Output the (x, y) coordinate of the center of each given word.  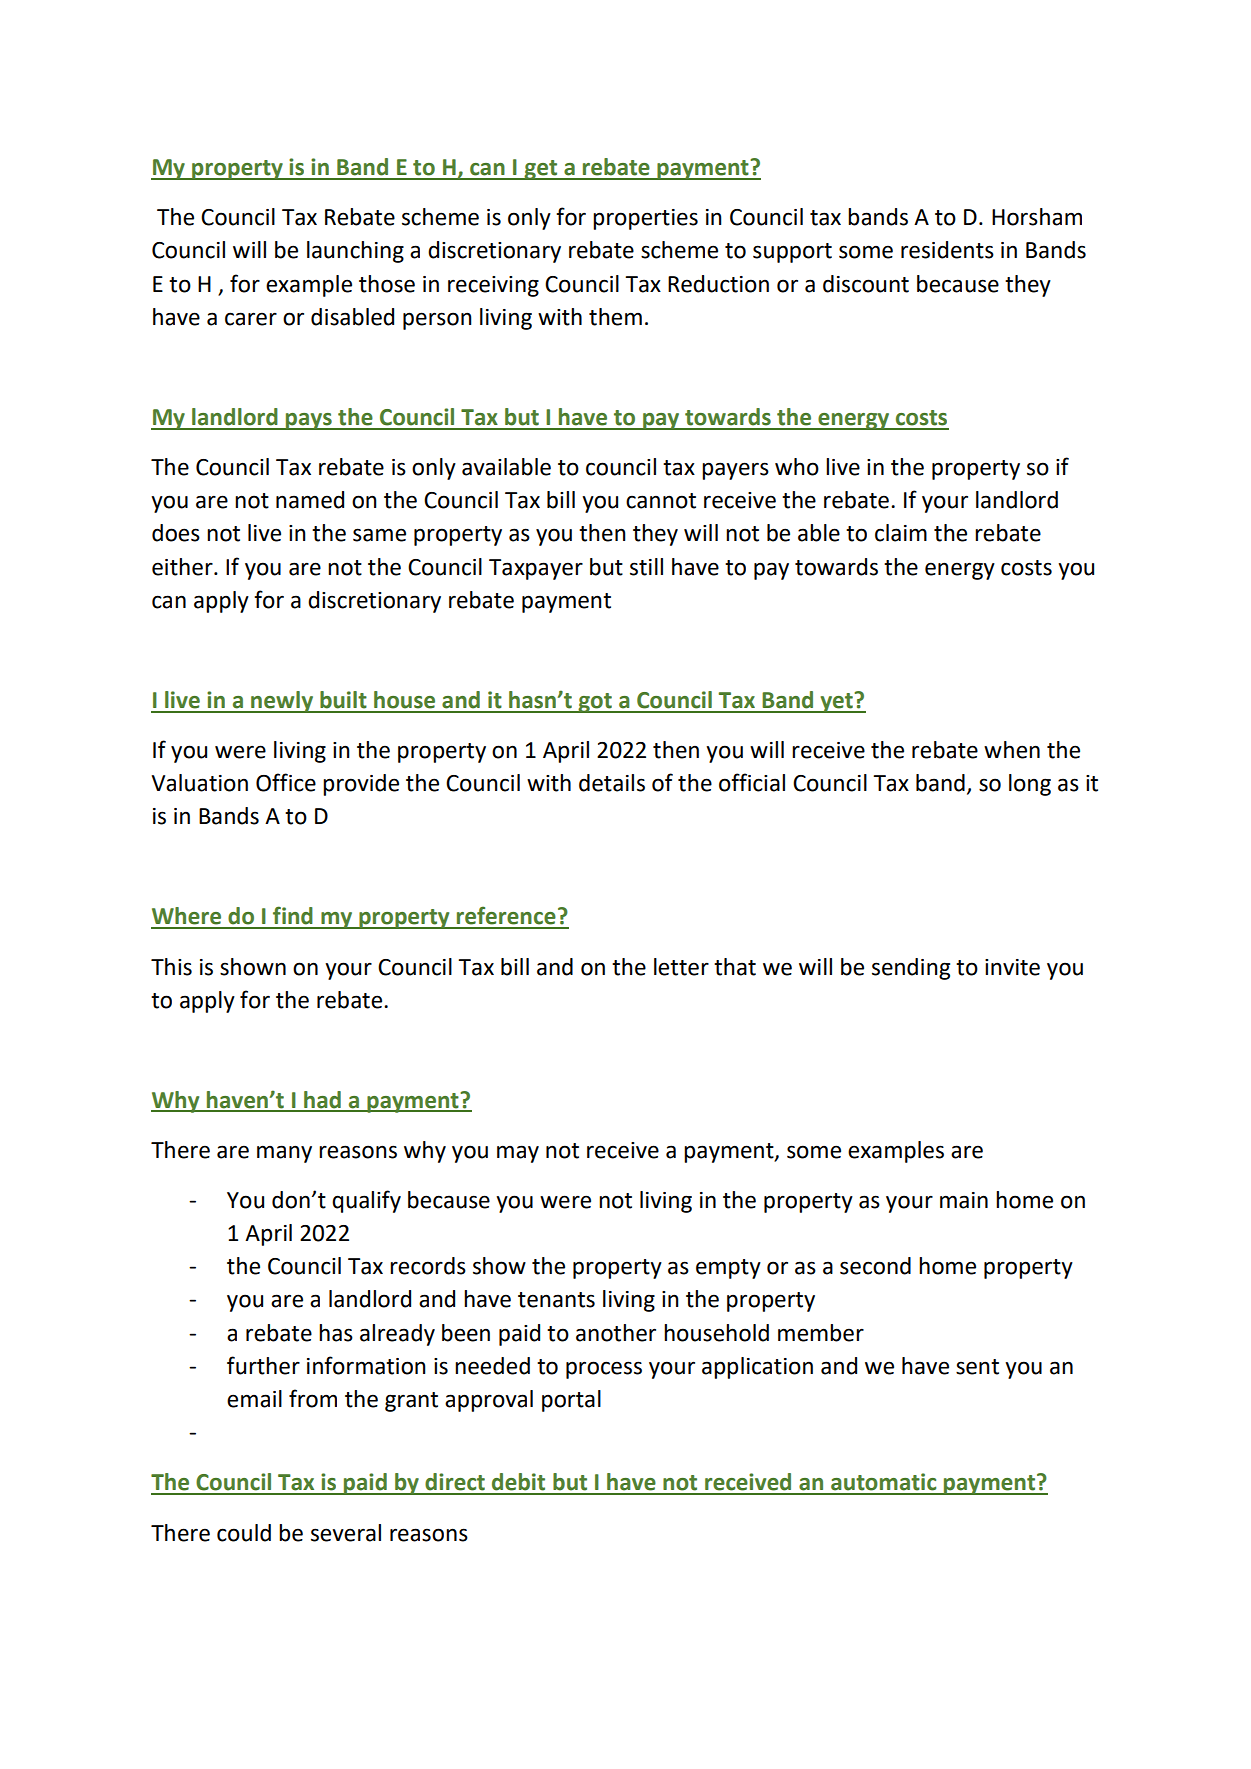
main (964, 1200)
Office (286, 782)
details (612, 783)
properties (645, 219)
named (310, 500)
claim (901, 533)
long (1030, 785)
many (284, 1154)
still (646, 567)
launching (355, 252)
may (518, 1154)
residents (947, 250)
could (244, 1533)
